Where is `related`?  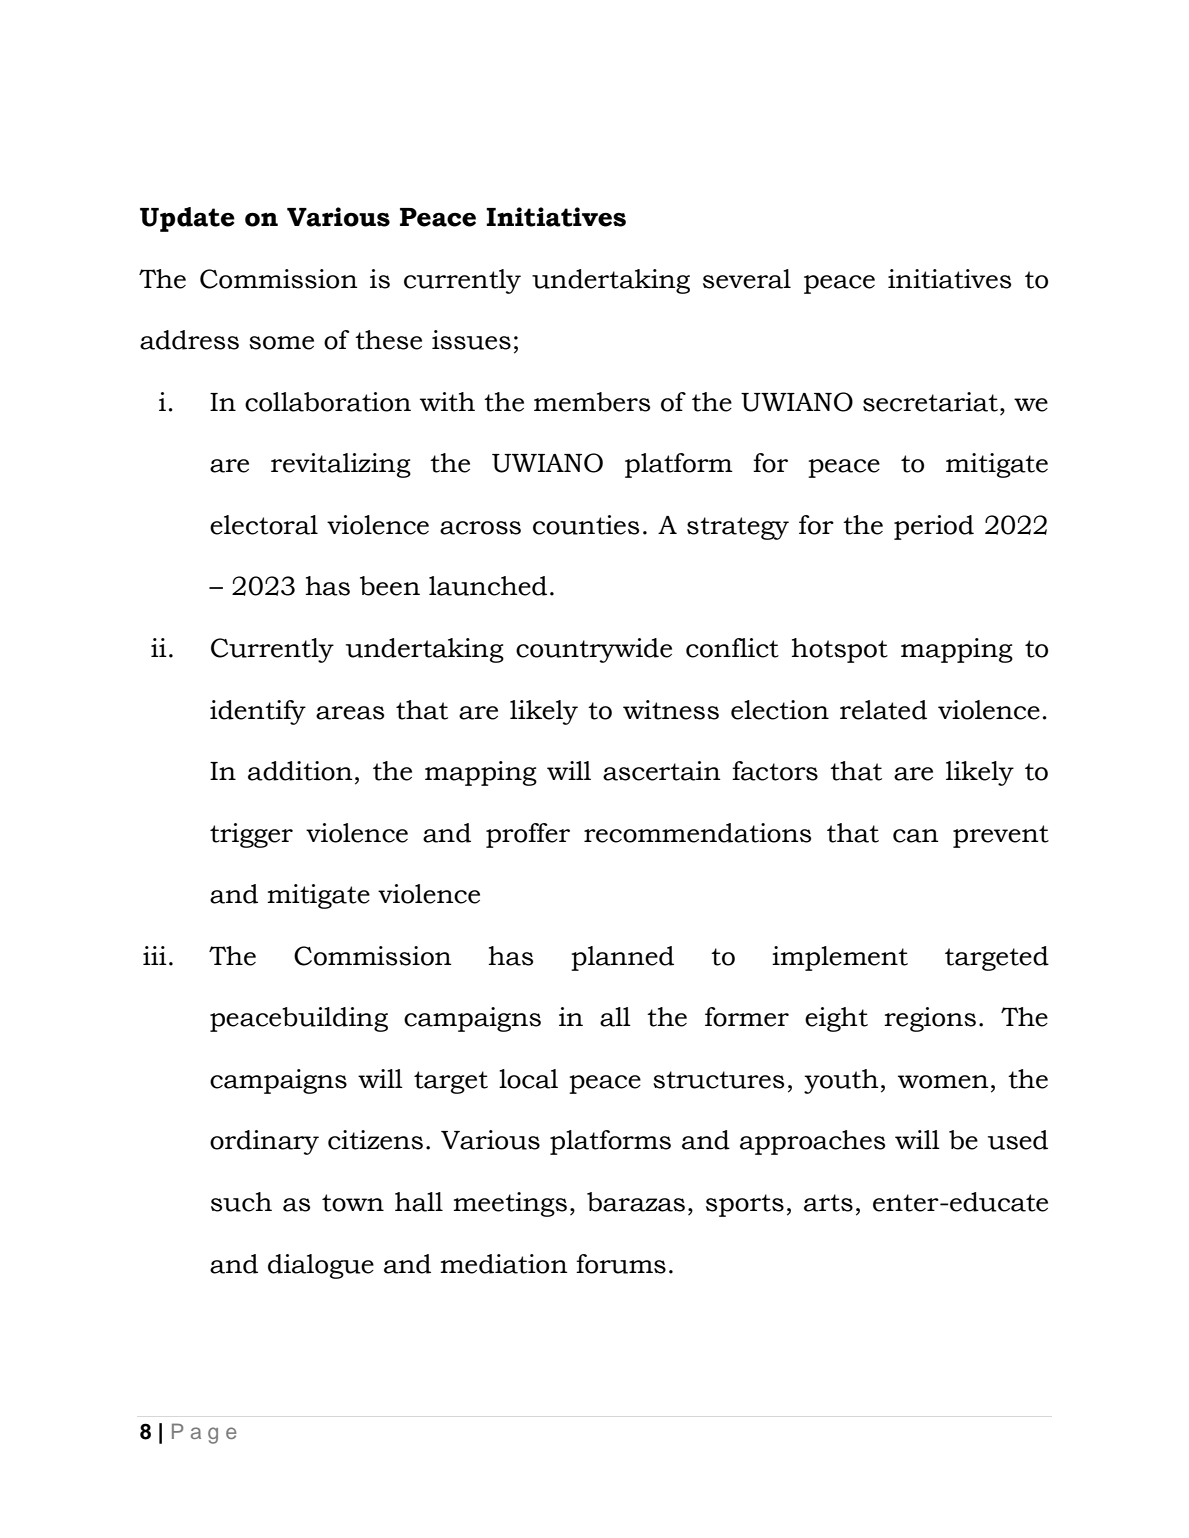
related is located at coordinates (883, 710).
